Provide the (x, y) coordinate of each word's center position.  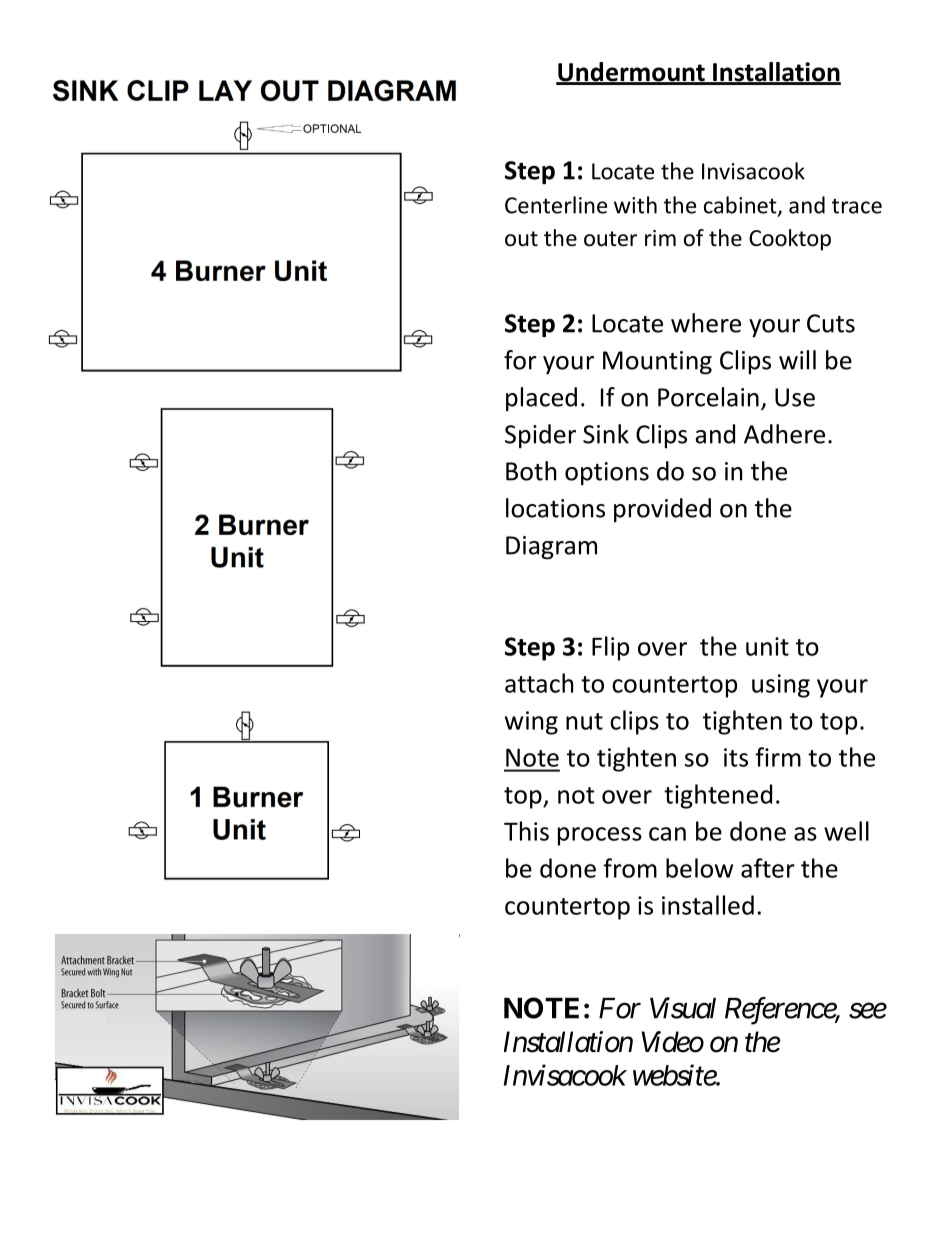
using (781, 686)
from (630, 868)
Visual (683, 1008)
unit (767, 646)
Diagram (551, 548)
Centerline (556, 205)
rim (660, 238)
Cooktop (790, 240)
